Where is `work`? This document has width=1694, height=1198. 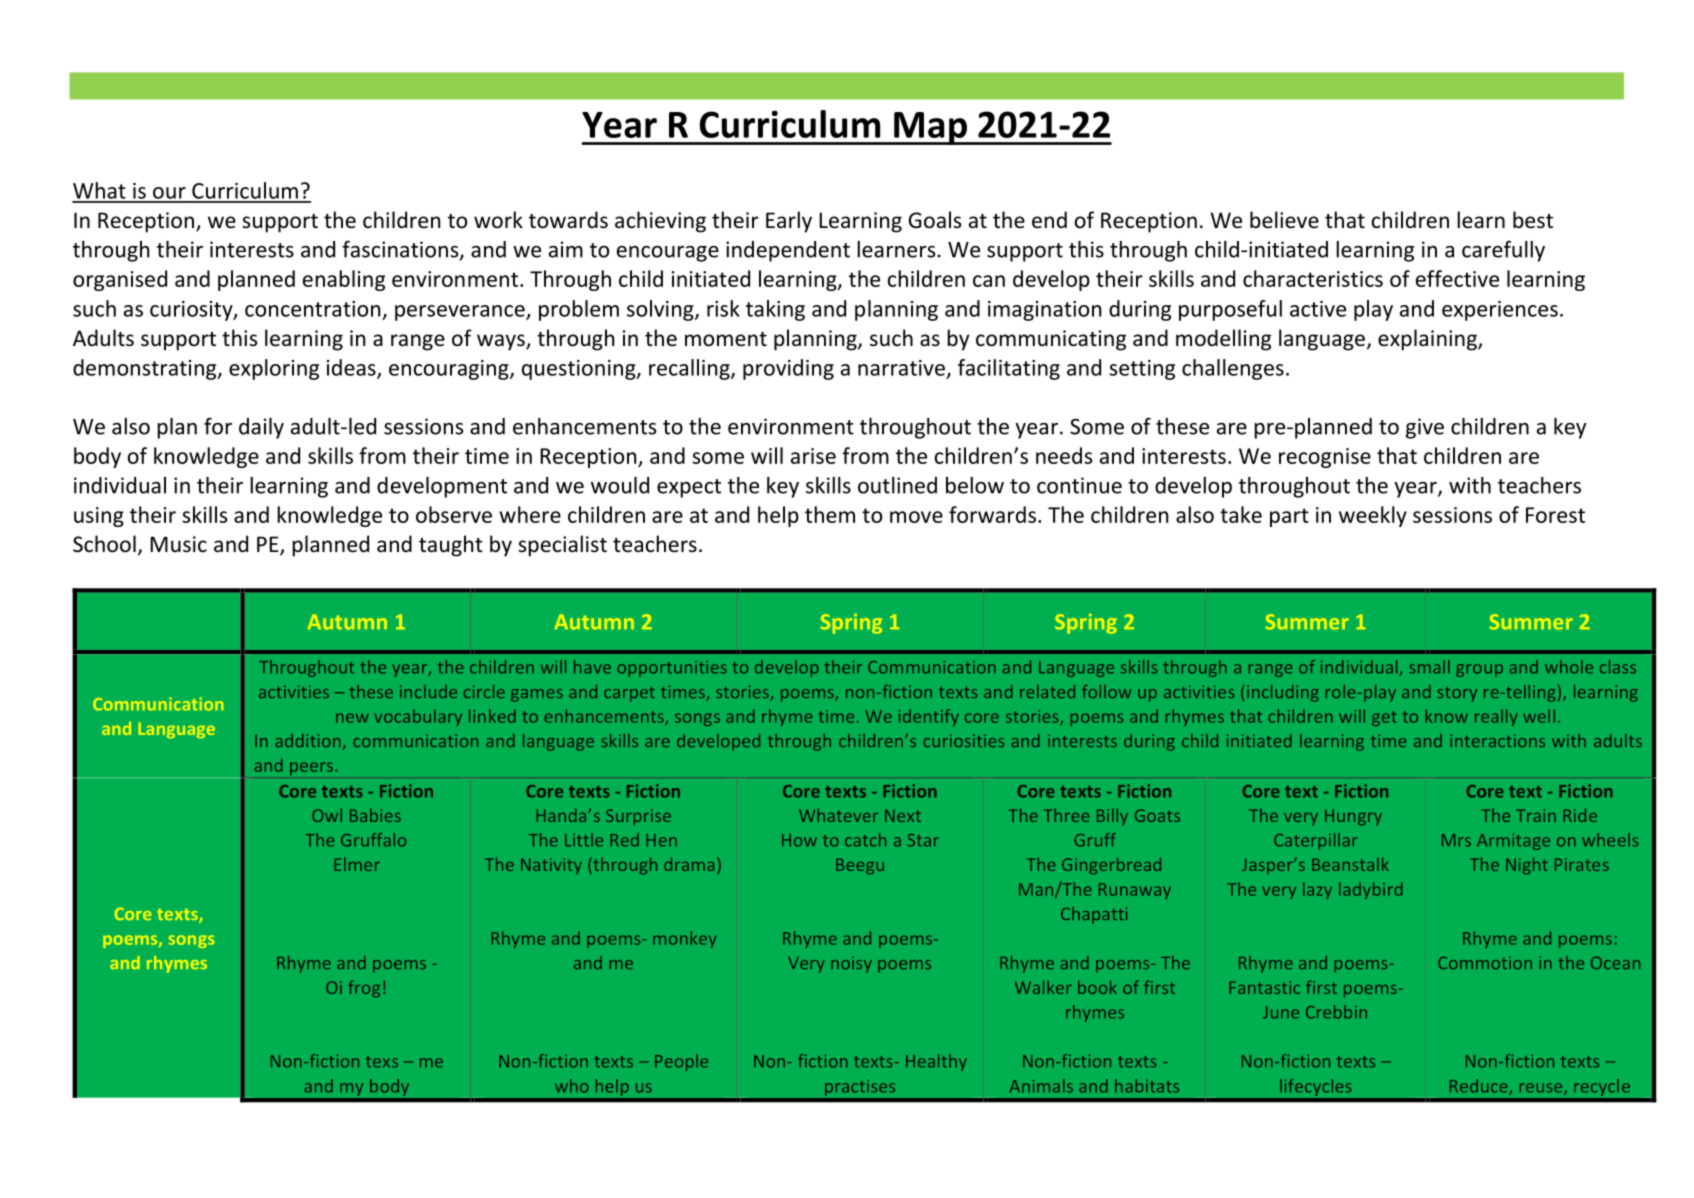 work is located at coordinates (498, 220).
